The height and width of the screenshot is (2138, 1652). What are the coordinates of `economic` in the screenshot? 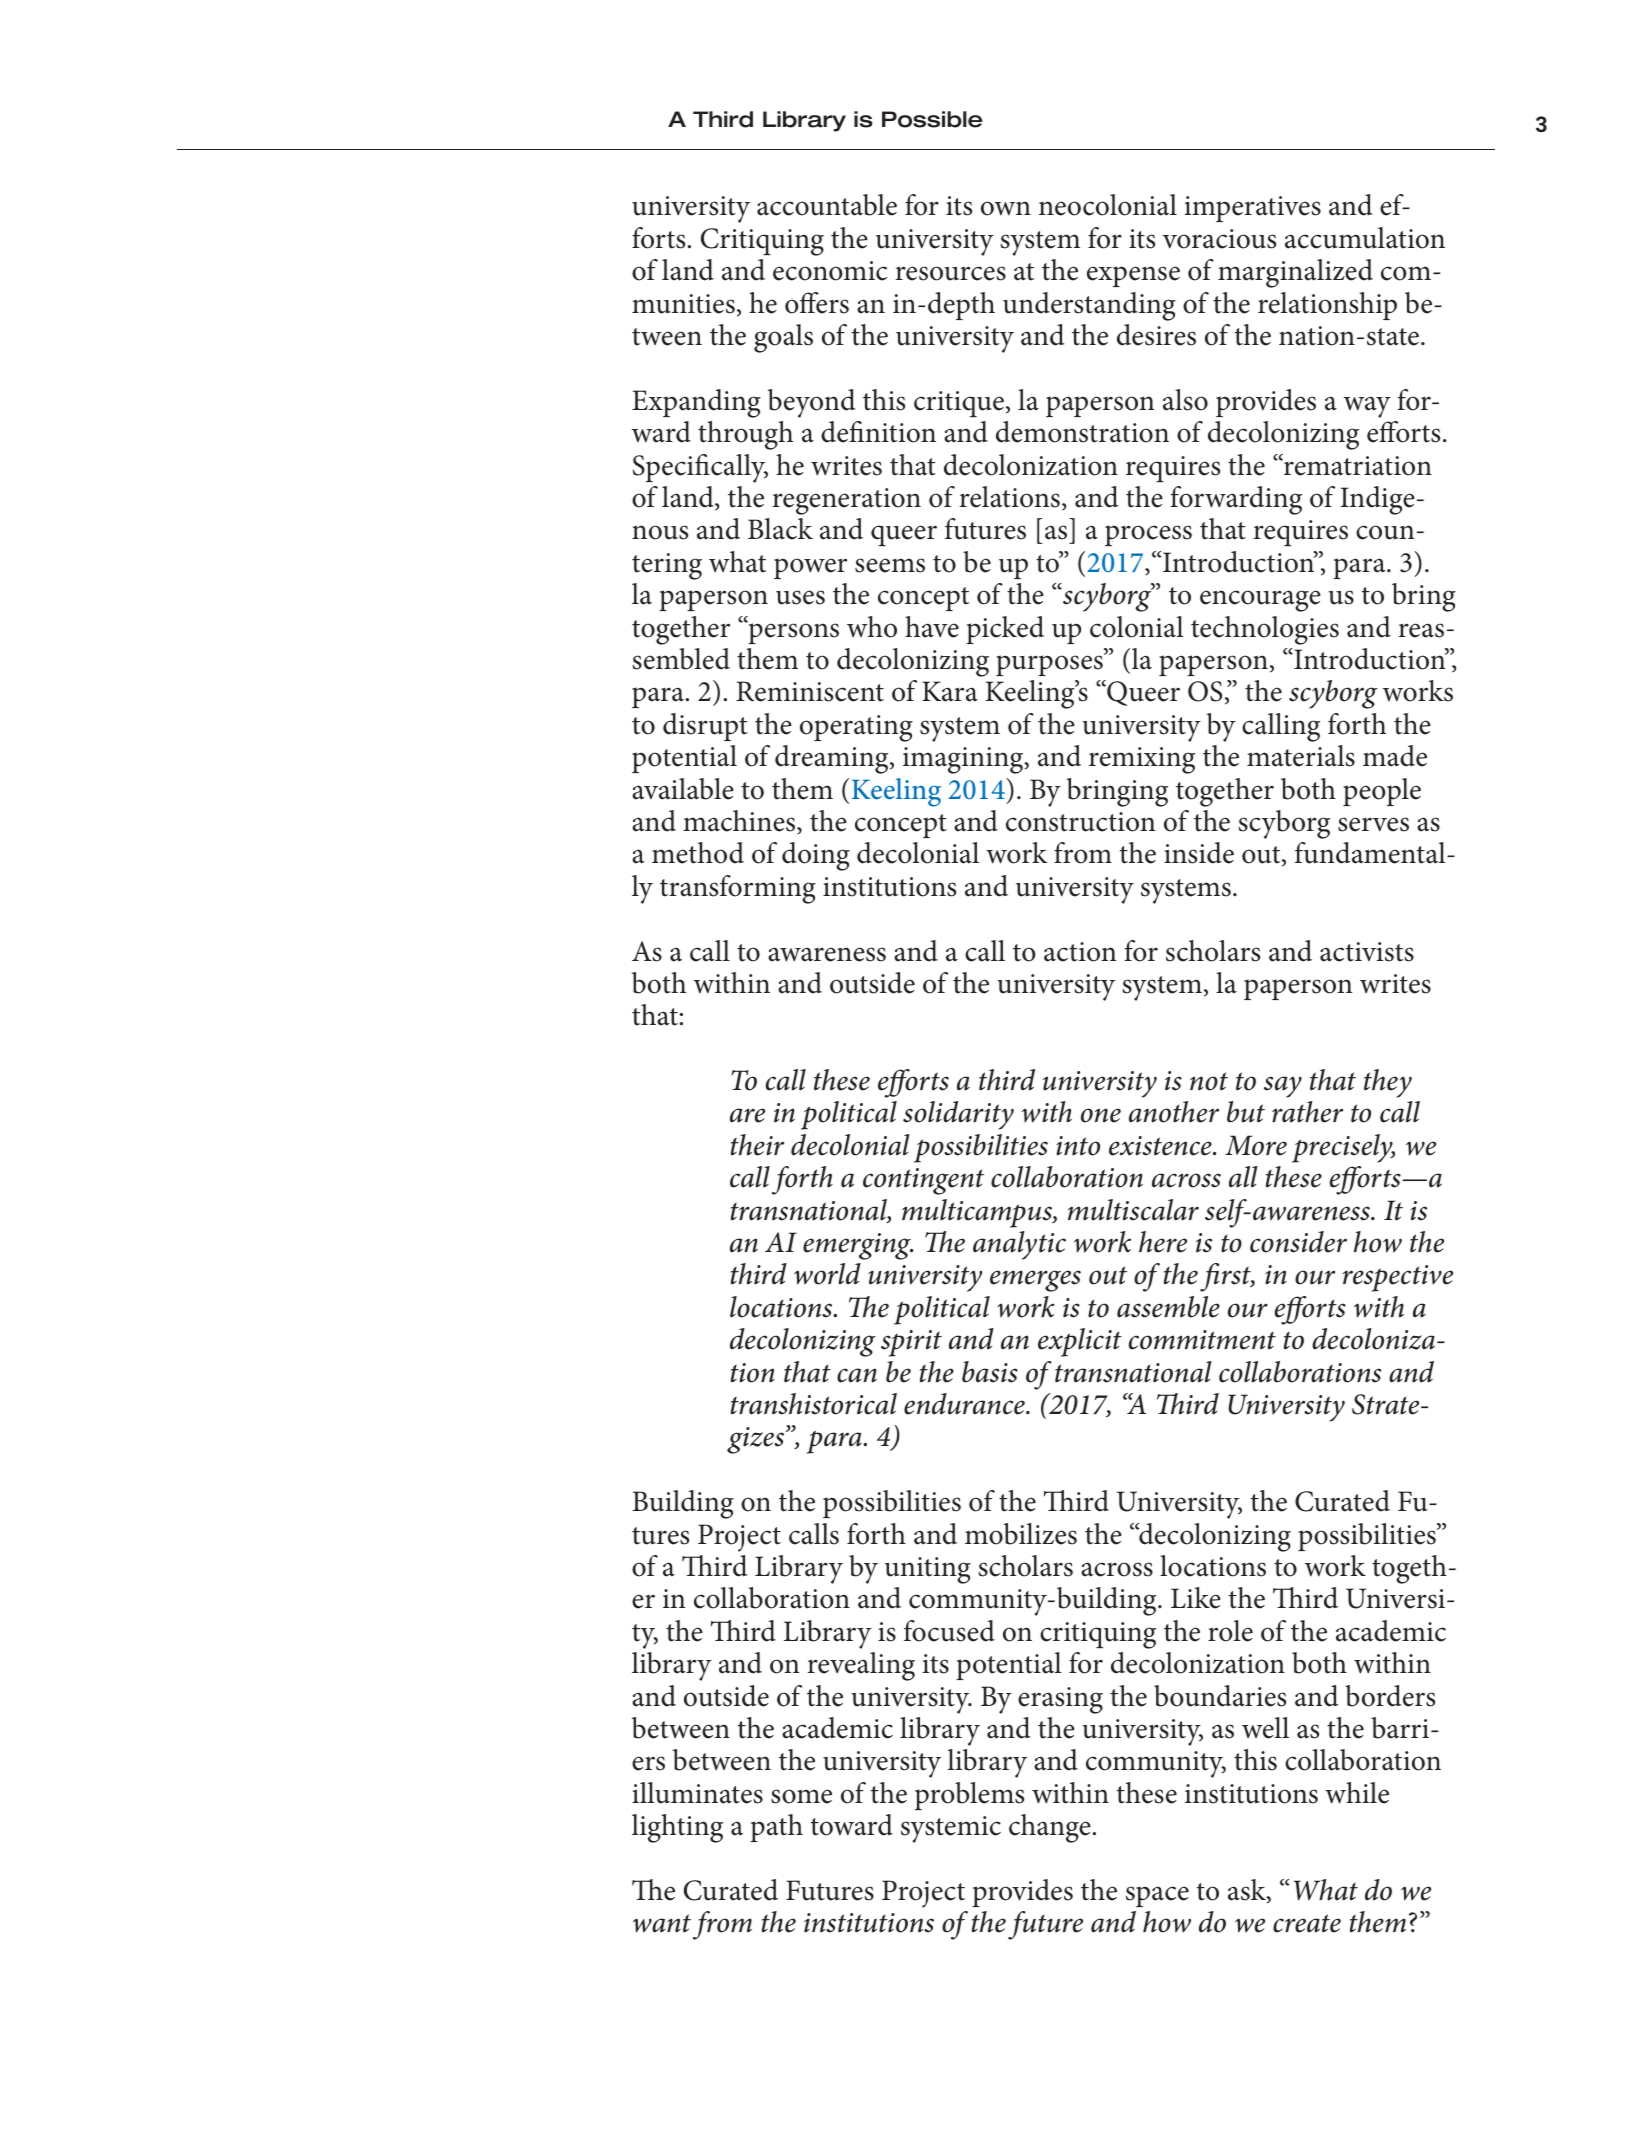 It's located at (830, 271).
